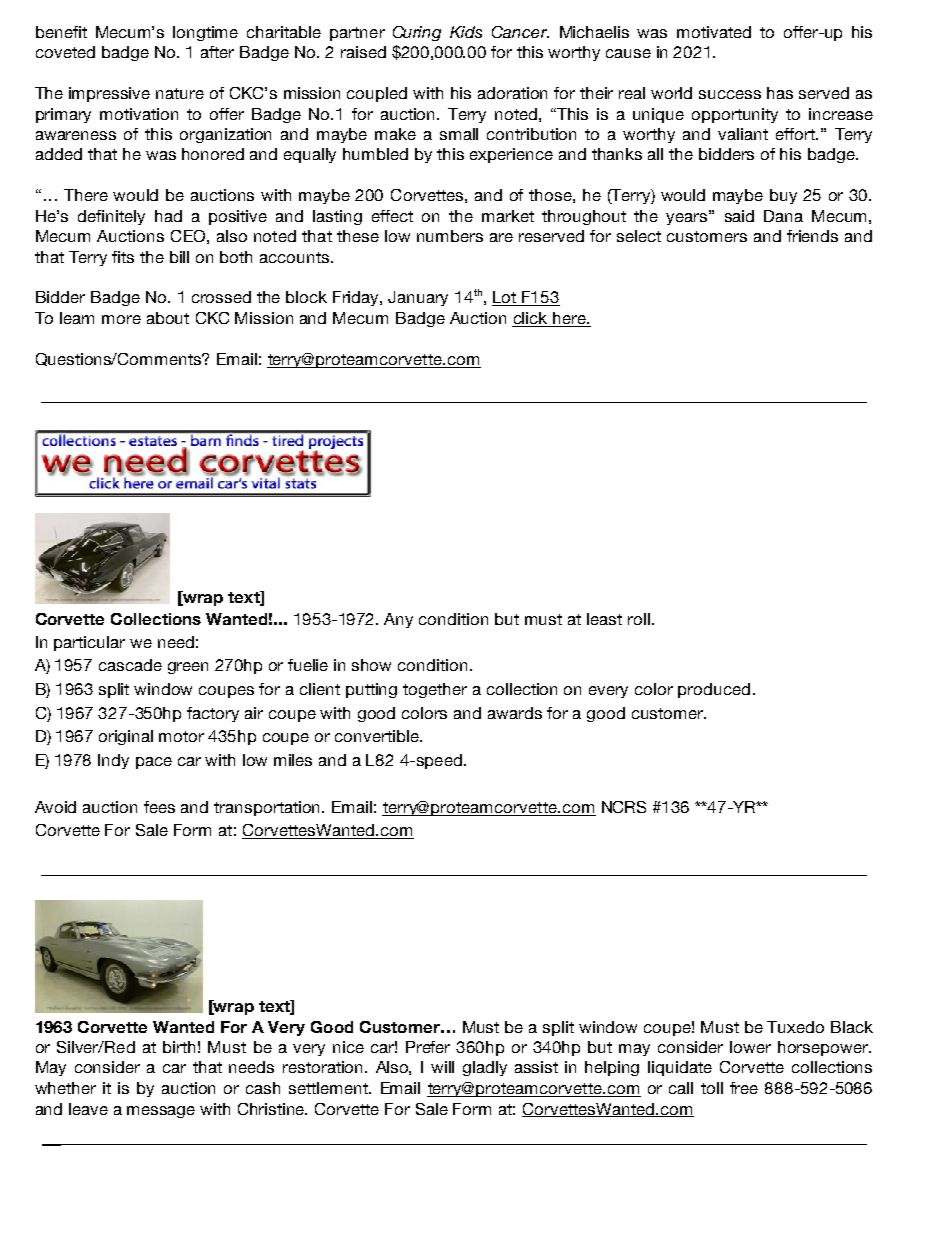 The height and width of the screenshot is (1233, 952). What do you see at coordinates (378, 736) in the screenshot?
I see `convertible` at bounding box center [378, 736].
